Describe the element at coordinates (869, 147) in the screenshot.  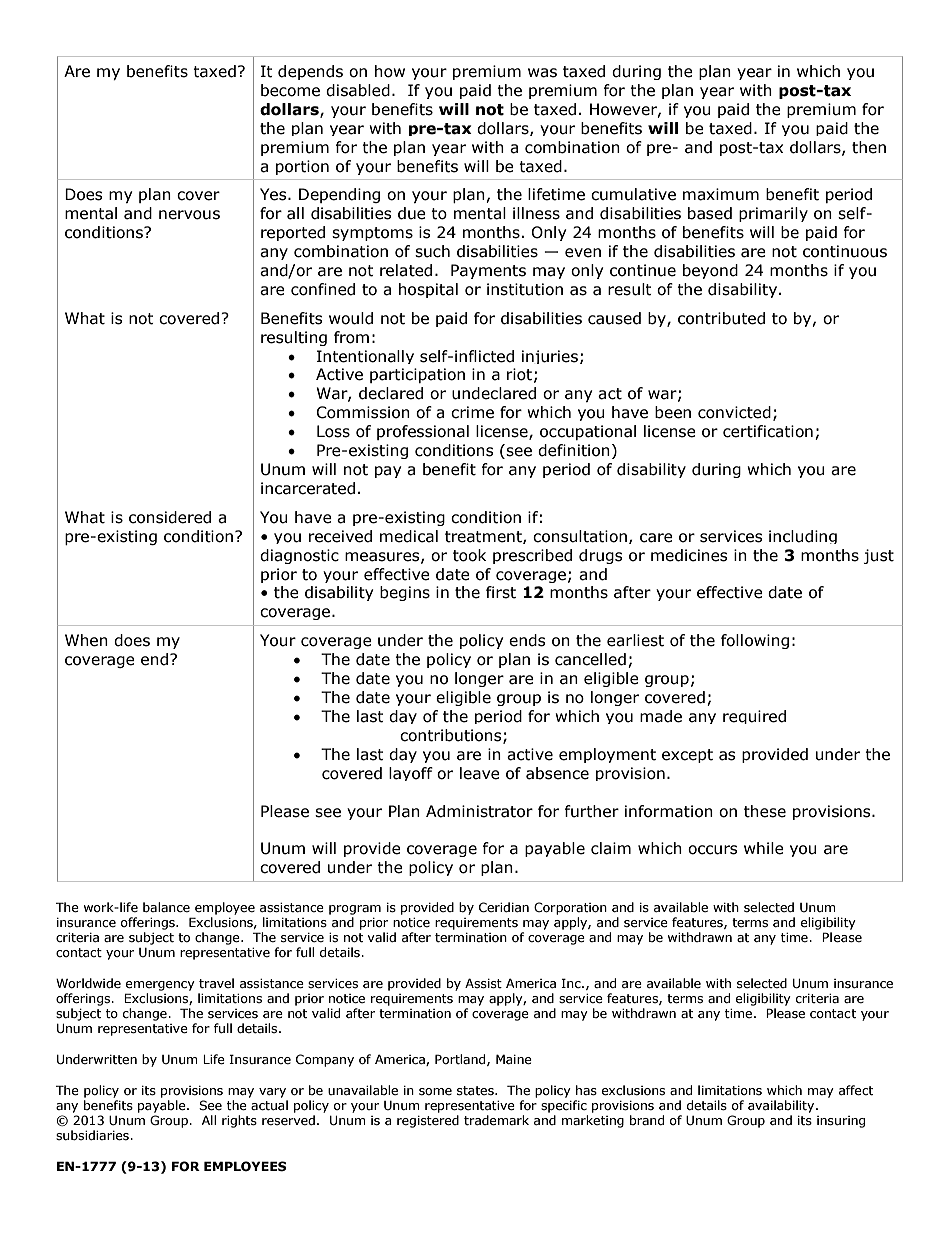
I see `then` at that location.
